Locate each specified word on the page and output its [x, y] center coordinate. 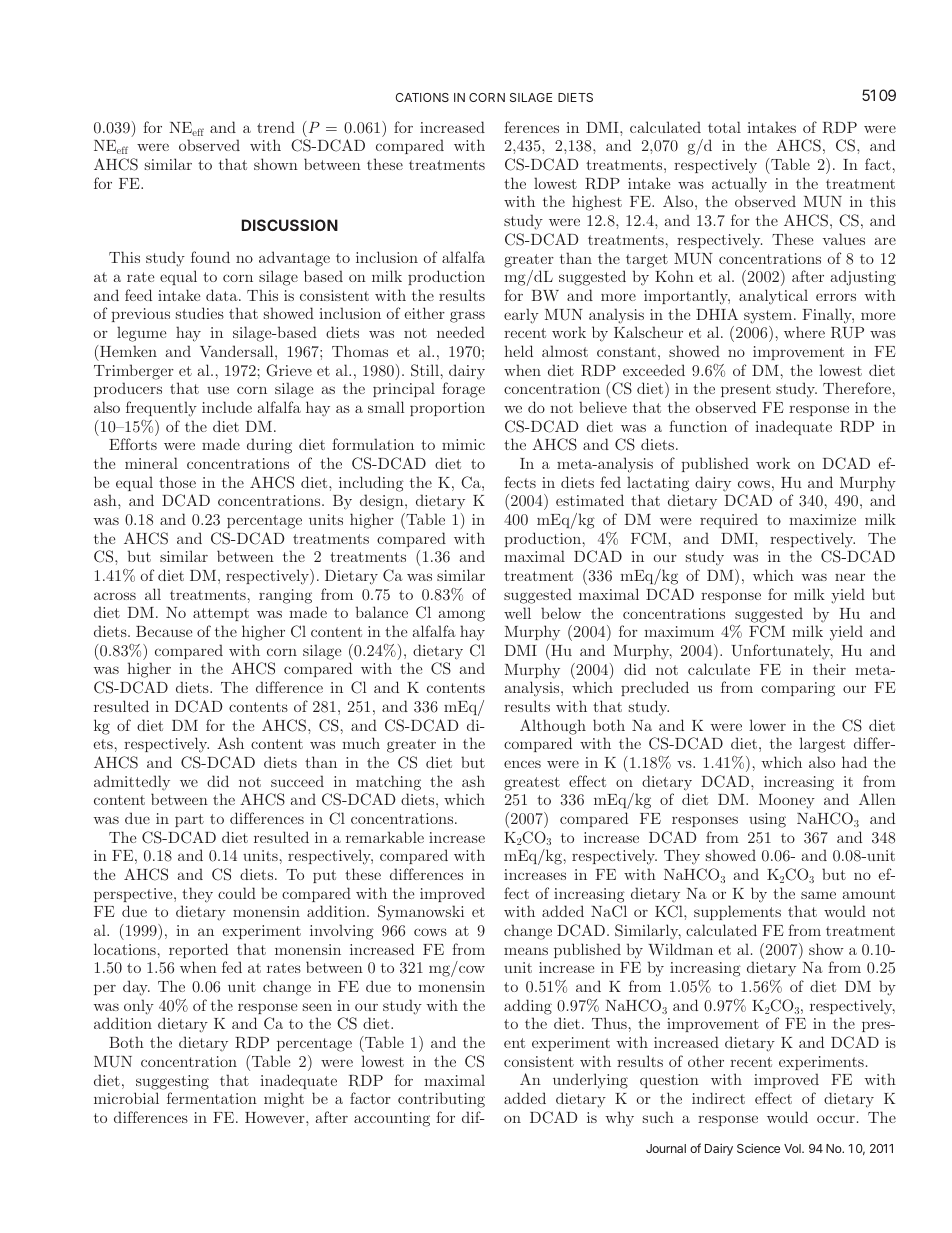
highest [597, 203]
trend [276, 127]
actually [739, 185]
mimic [463, 444]
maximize [822, 519]
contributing [441, 1100]
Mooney [787, 801]
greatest [532, 784]
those [177, 482]
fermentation [212, 1098]
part [189, 820]
